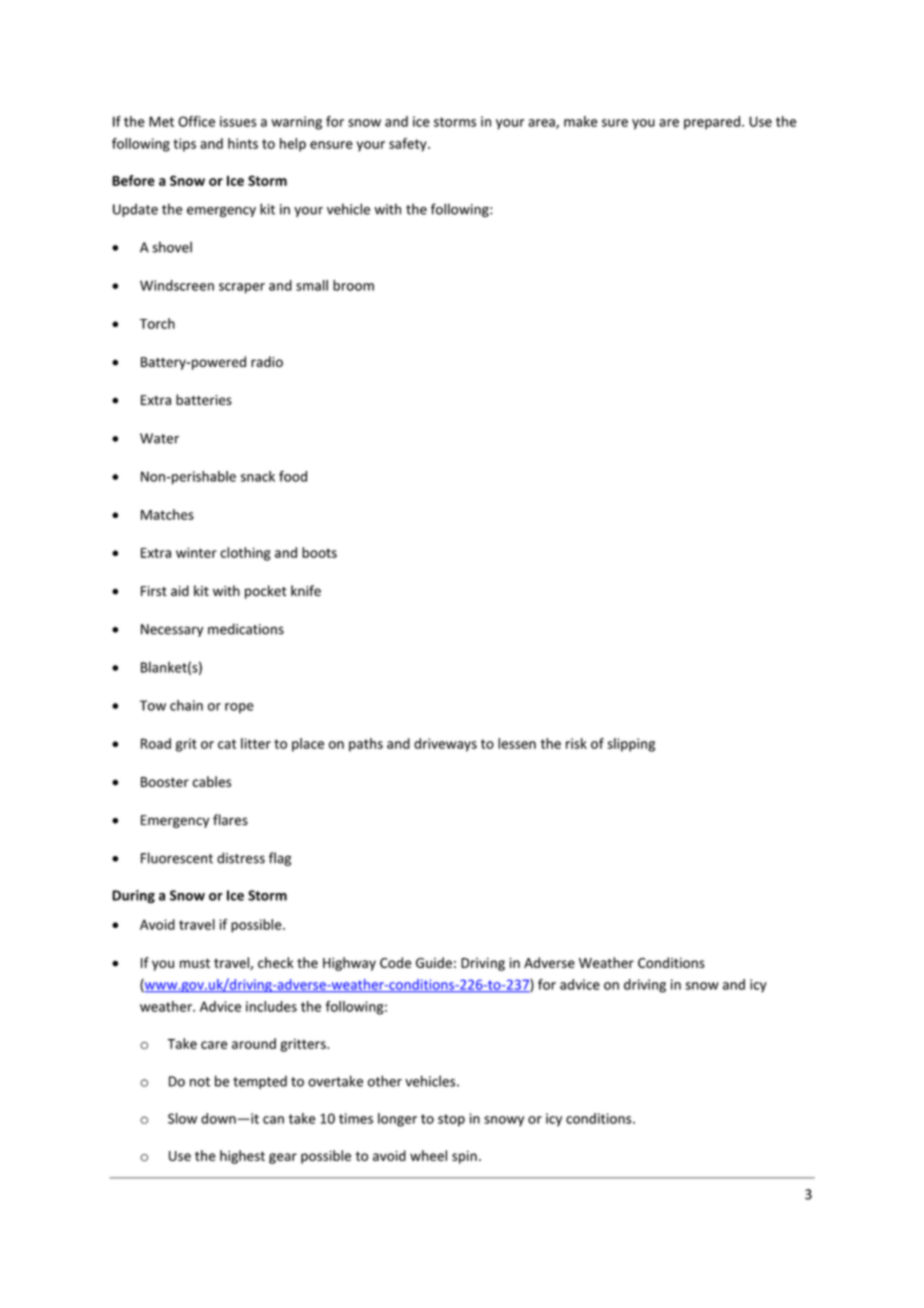 Image resolution: width=924 pixels, height=1308 pixels. I want to click on Slow, so click(182, 1118).
